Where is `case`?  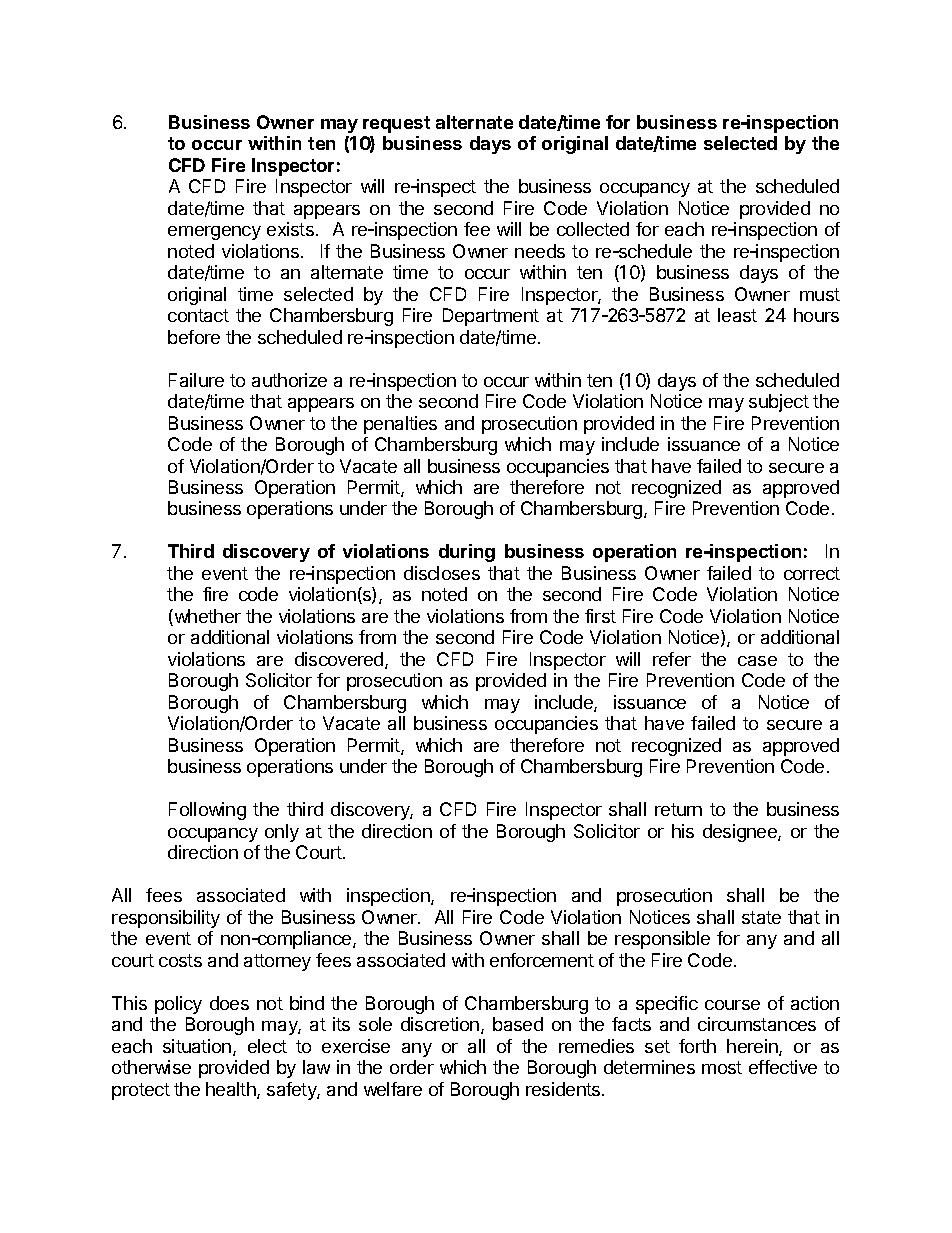 case is located at coordinates (757, 661).
